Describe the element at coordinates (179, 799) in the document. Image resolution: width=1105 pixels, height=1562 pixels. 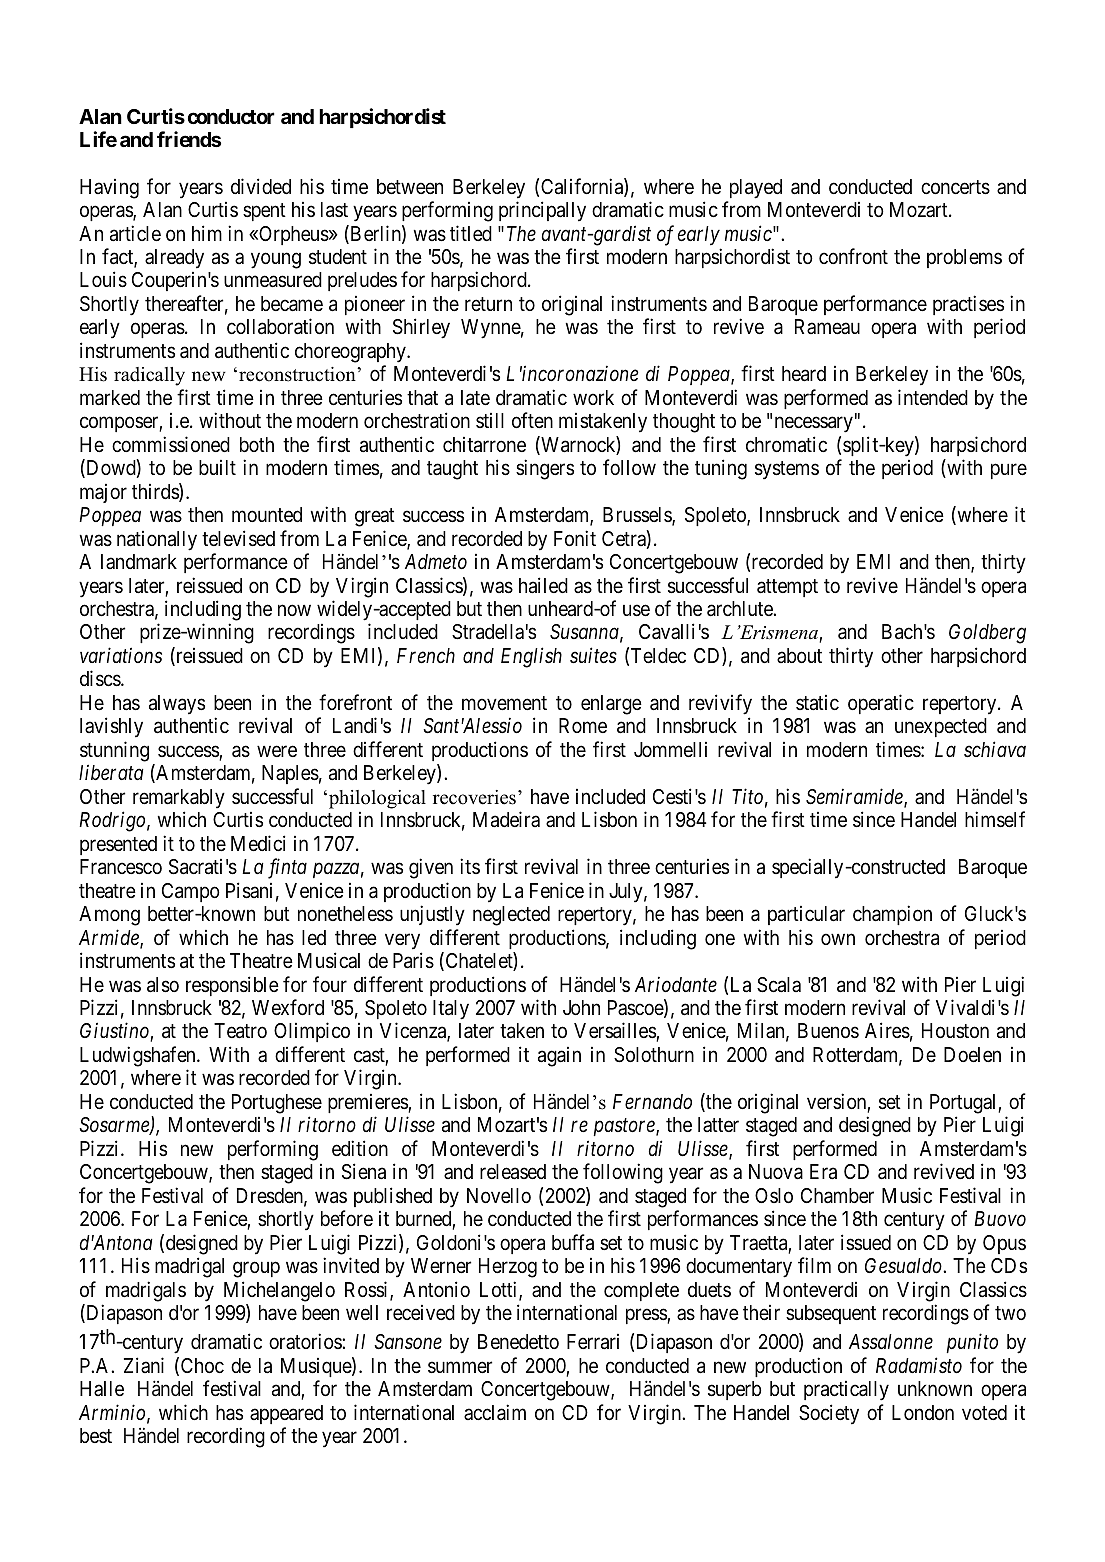
I see `remarkably` at that location.
